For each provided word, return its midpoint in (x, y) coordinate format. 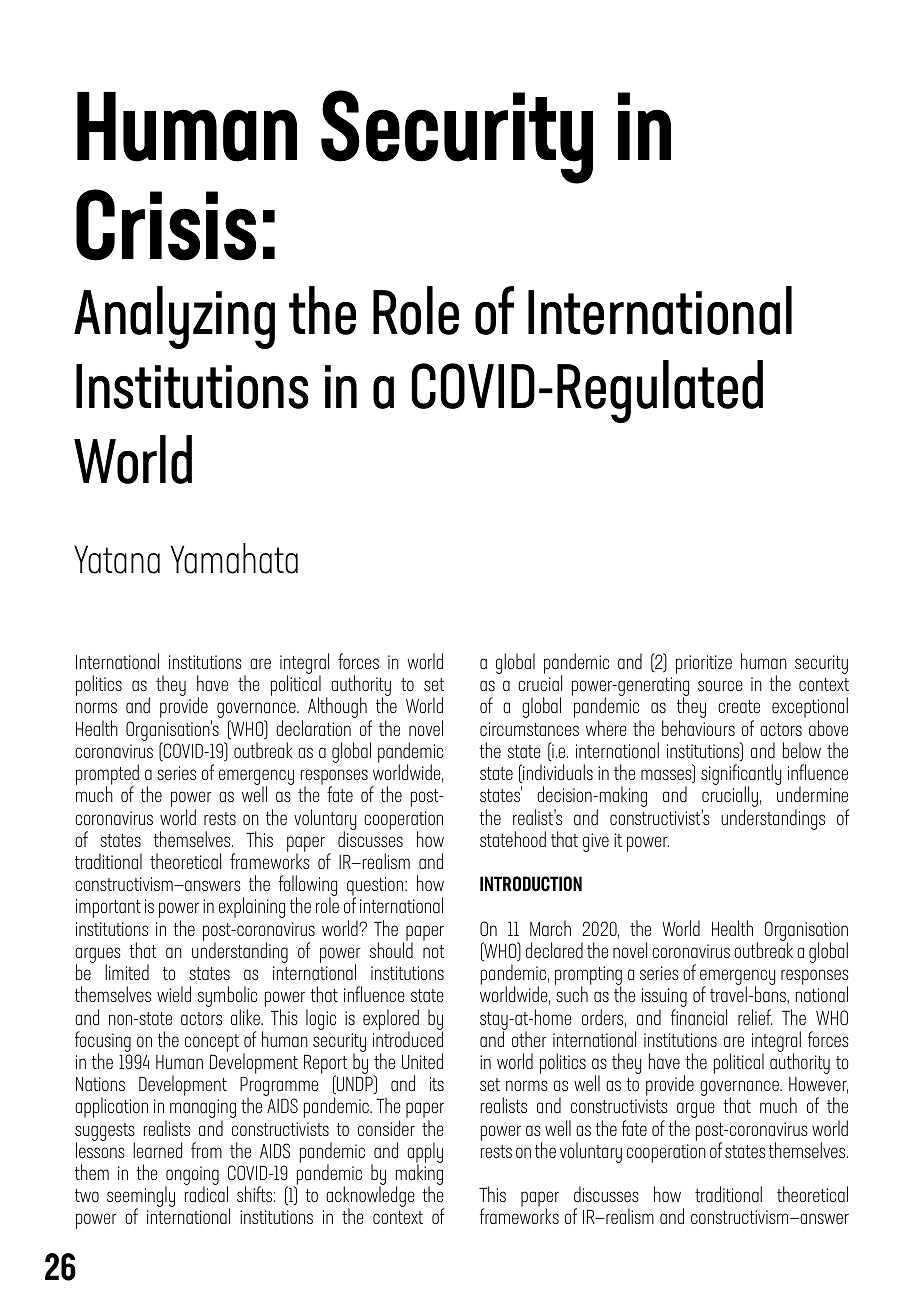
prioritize (704, 664)
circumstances (529, 729)
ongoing (192, 1177)
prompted (107, 776)
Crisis (166, 225)
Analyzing (174, 317)
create (739, 706)
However (818, 1085)
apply (425, 1154)
